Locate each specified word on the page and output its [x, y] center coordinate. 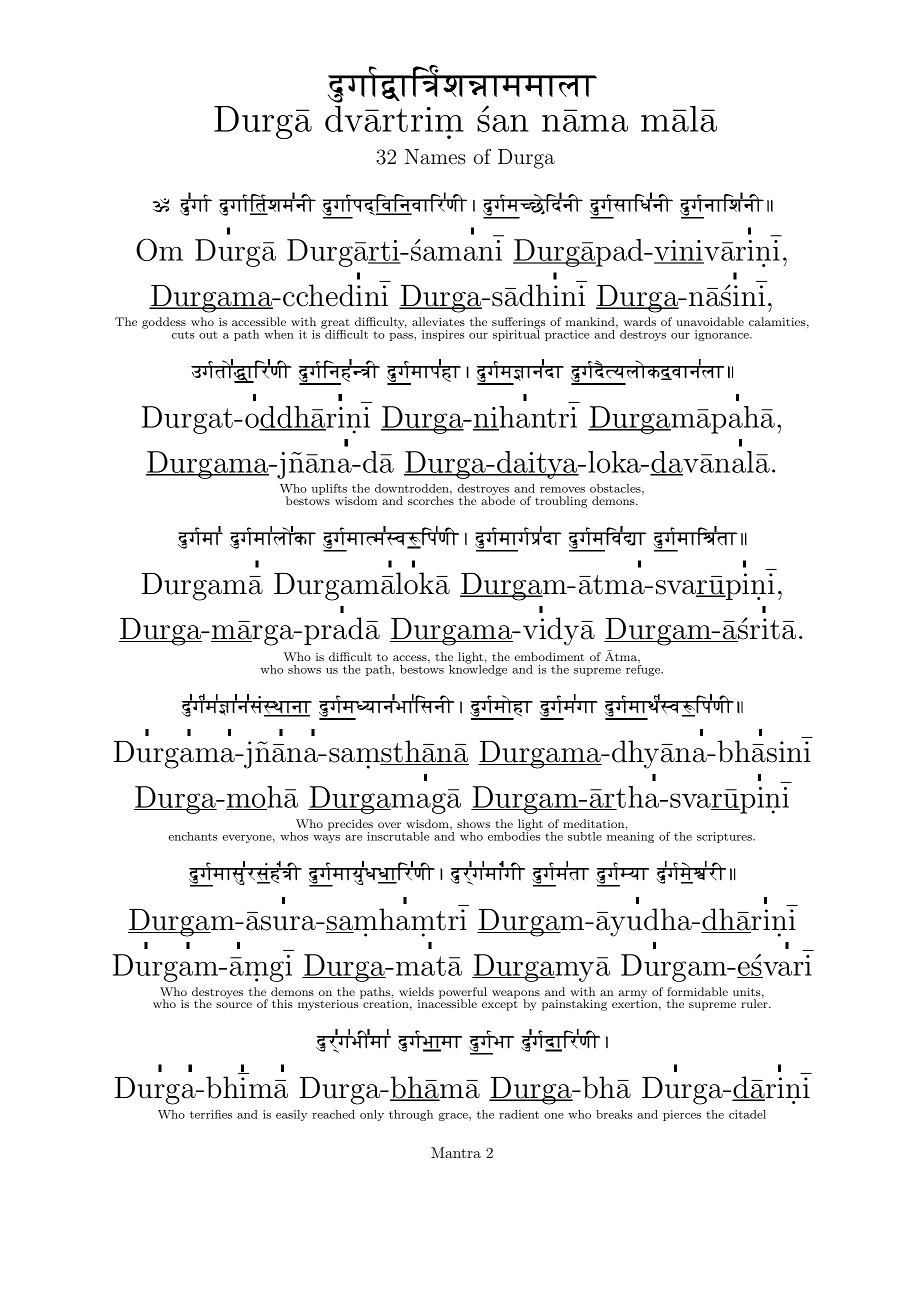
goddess [164, 323]
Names [435, 156]
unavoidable [710, 321]
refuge [644, 669]
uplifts [329, 491]
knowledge [478, 669]
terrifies [211, 1114]
